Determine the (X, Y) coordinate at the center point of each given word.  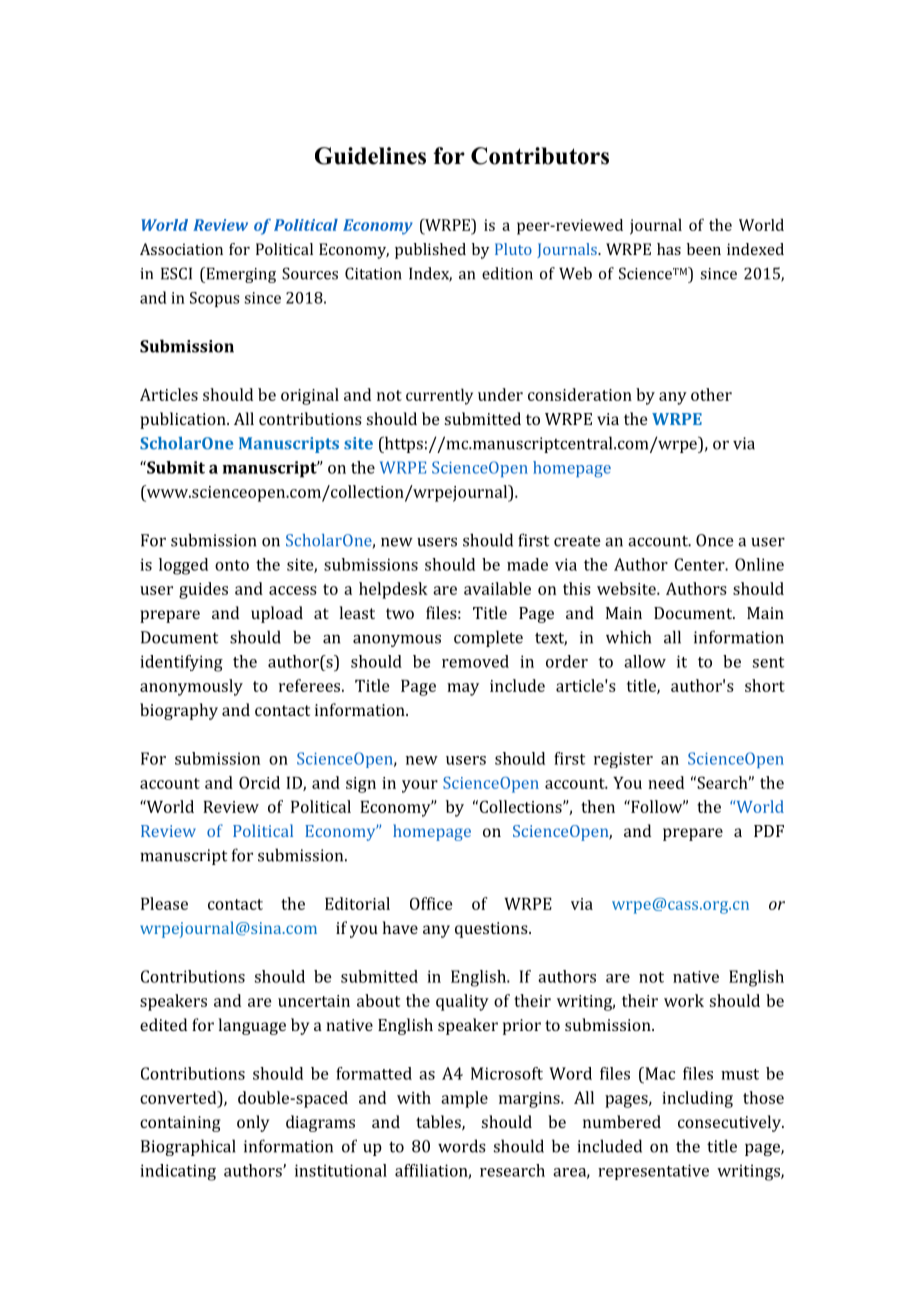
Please (164, 903)
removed (475, 661)
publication (184, 420)
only (253, 1123)
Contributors (540, 156)
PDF (769, 831)
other (711, 394)
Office (431, 903)
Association (181, 249)
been (704, 249)
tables (439, 1122)
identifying (181, 663)
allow (645, 661)
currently (439, 396)
